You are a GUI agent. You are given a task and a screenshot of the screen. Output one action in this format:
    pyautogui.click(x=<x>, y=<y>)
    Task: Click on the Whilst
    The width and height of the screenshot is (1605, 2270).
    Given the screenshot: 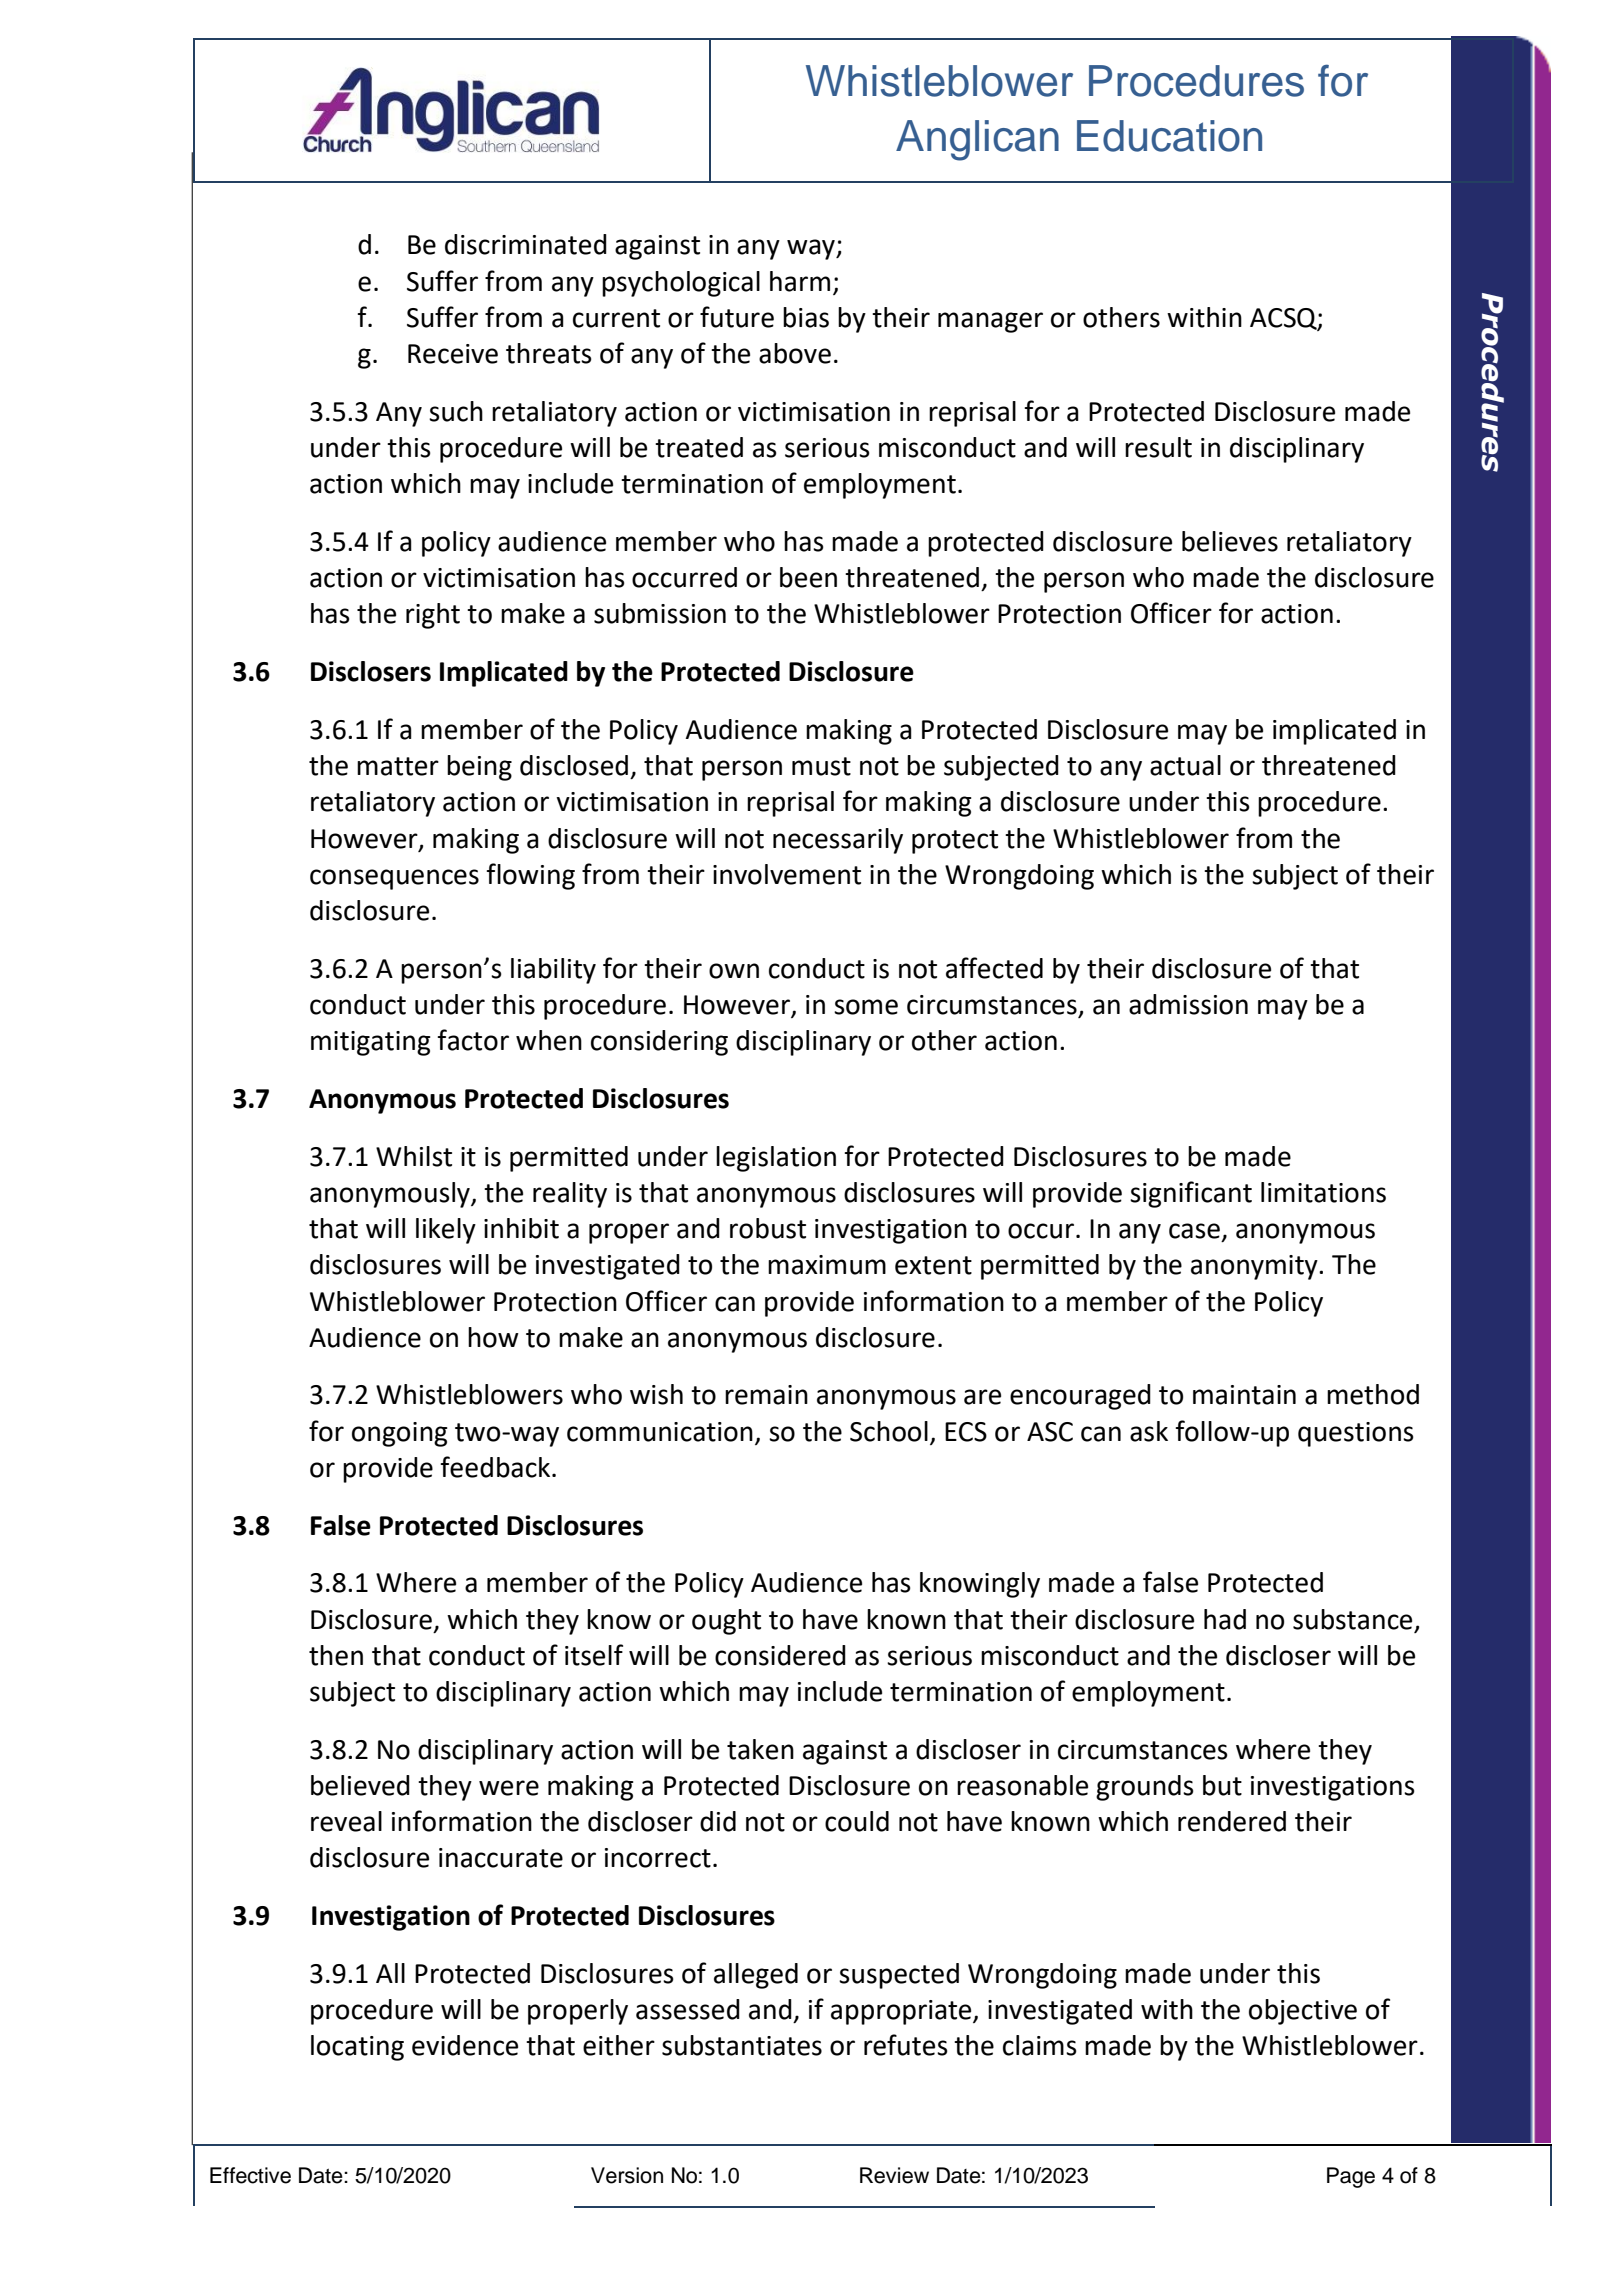 What is the action you would take?
    pyautogui.click(x=414, y=1156)
